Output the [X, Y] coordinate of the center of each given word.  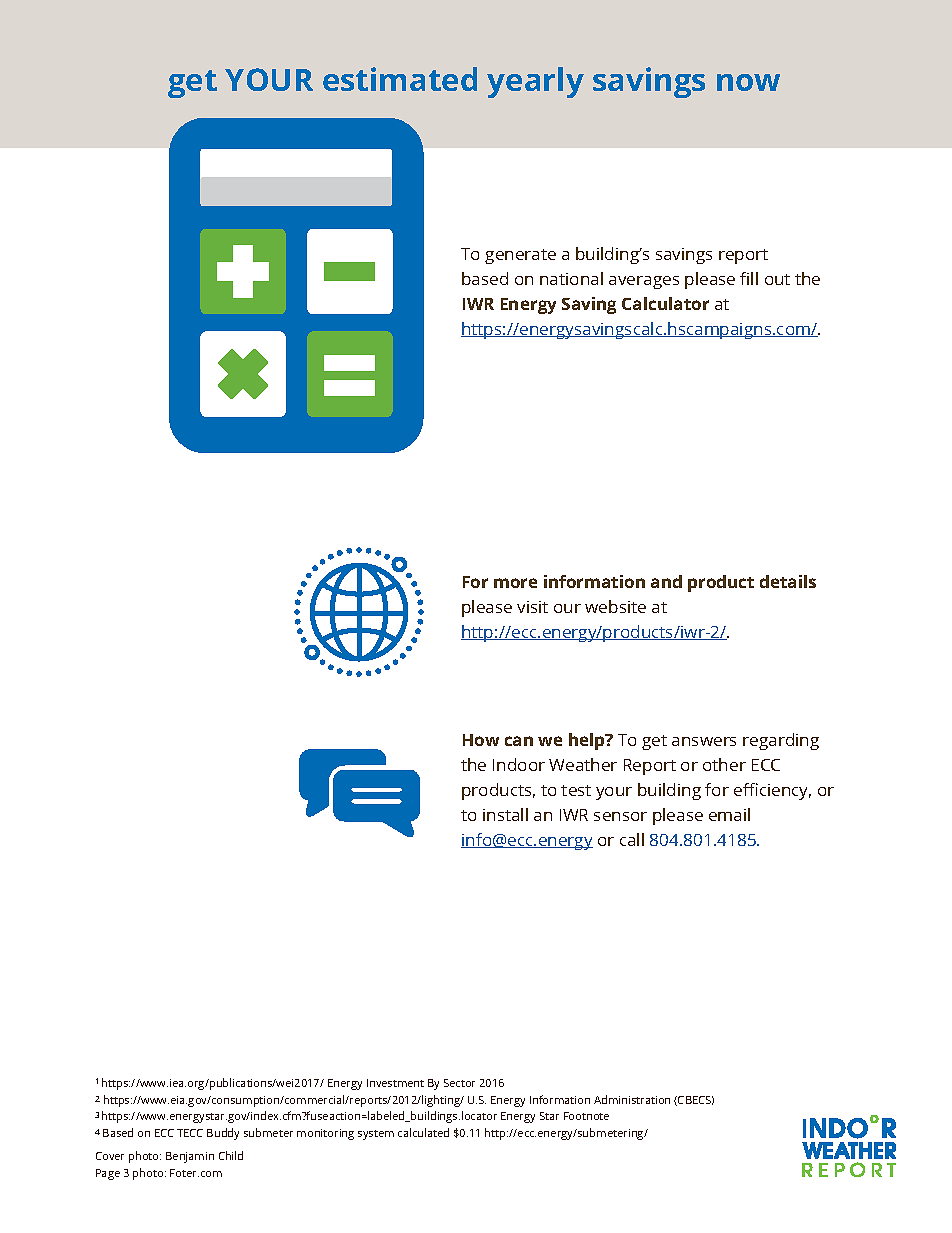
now [748, 82]
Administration [632, 1099]
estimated [400, 79]
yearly [535, 82]
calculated [423, 1132]
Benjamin [190, 1157]
